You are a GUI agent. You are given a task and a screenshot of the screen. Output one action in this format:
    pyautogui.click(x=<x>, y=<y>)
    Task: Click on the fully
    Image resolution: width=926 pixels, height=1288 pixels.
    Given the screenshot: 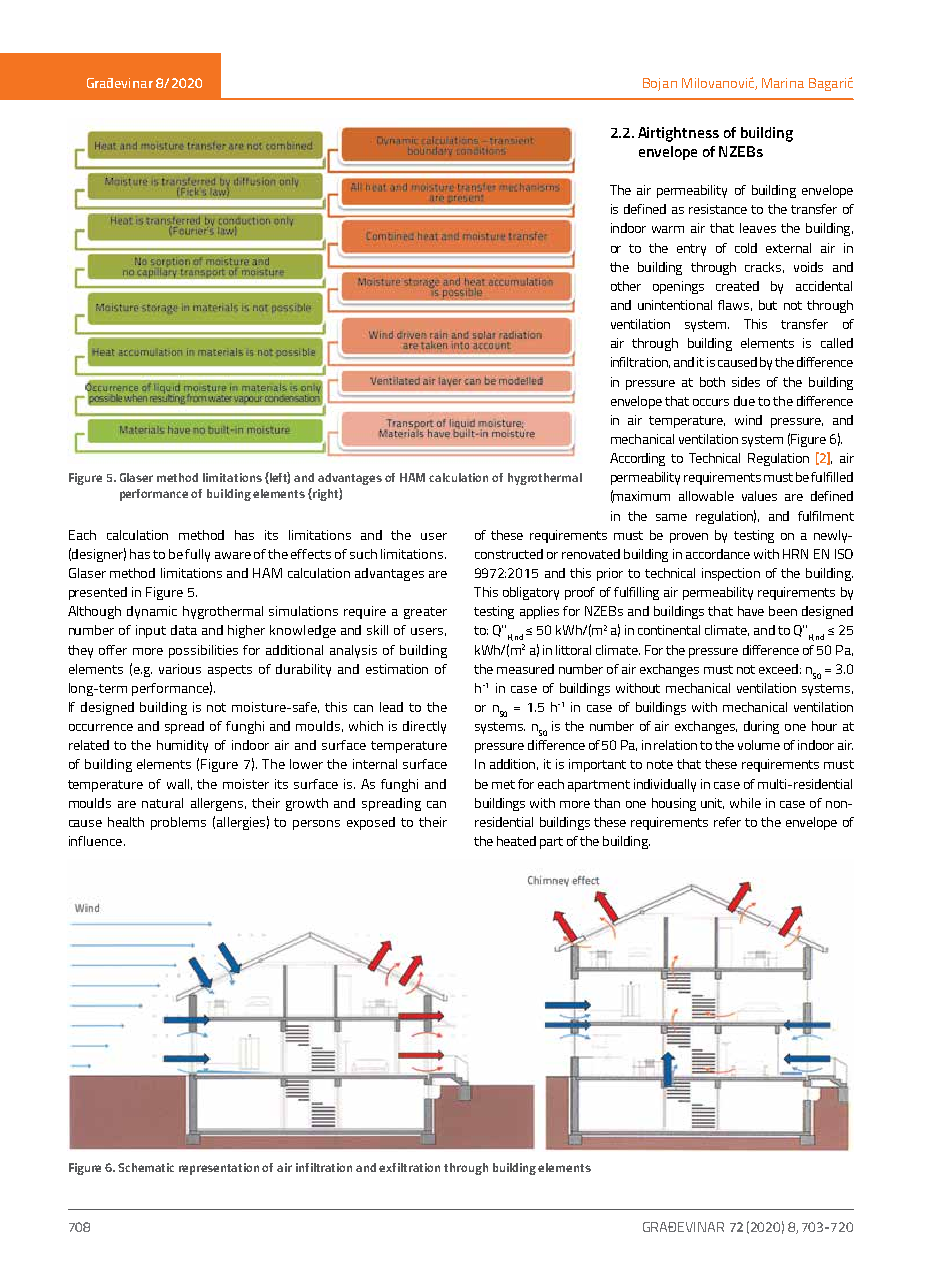 What is the action you would take?
    pyautogui.click(x=197, y=555)
